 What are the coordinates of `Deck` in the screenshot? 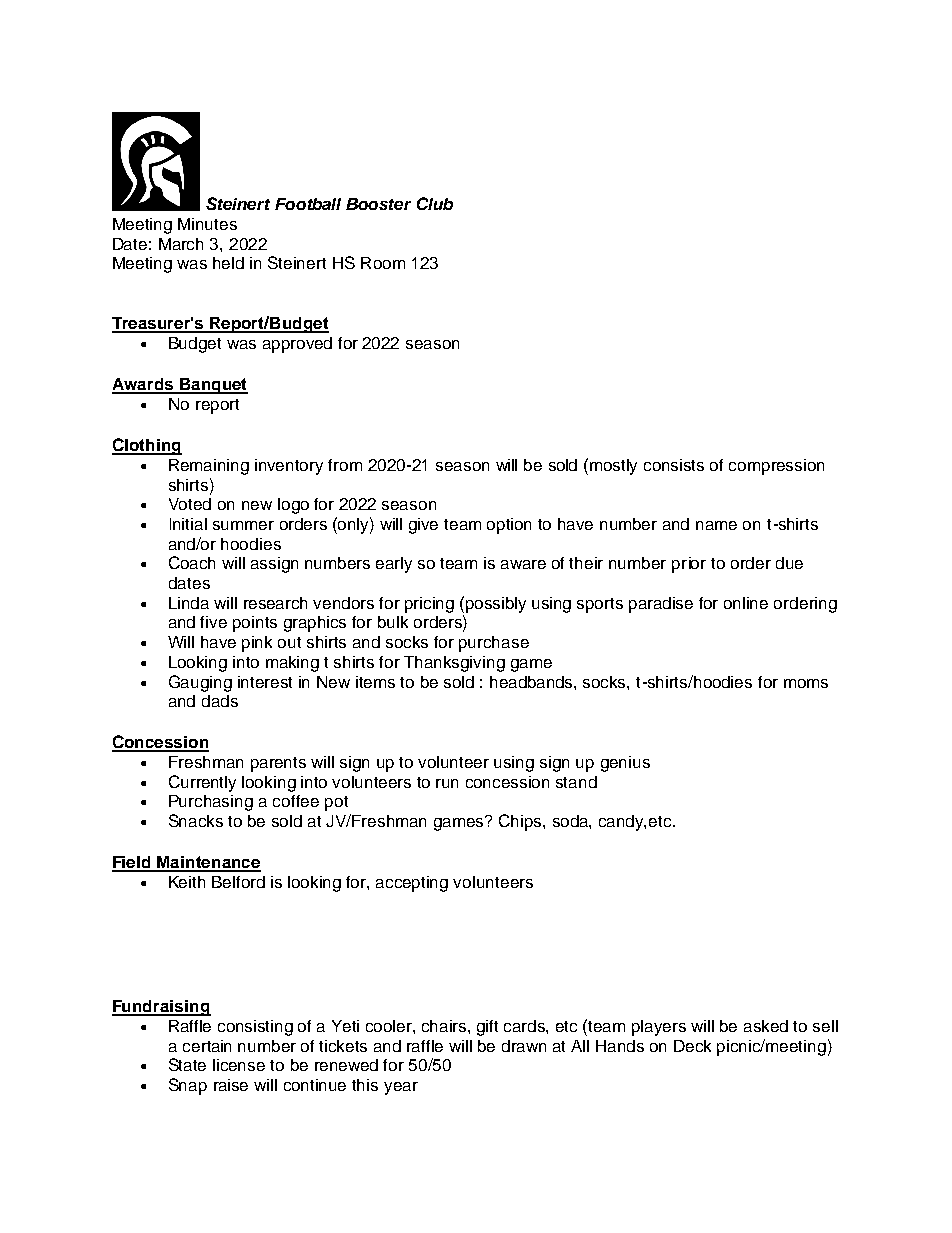 It's located at (692, 1046).
